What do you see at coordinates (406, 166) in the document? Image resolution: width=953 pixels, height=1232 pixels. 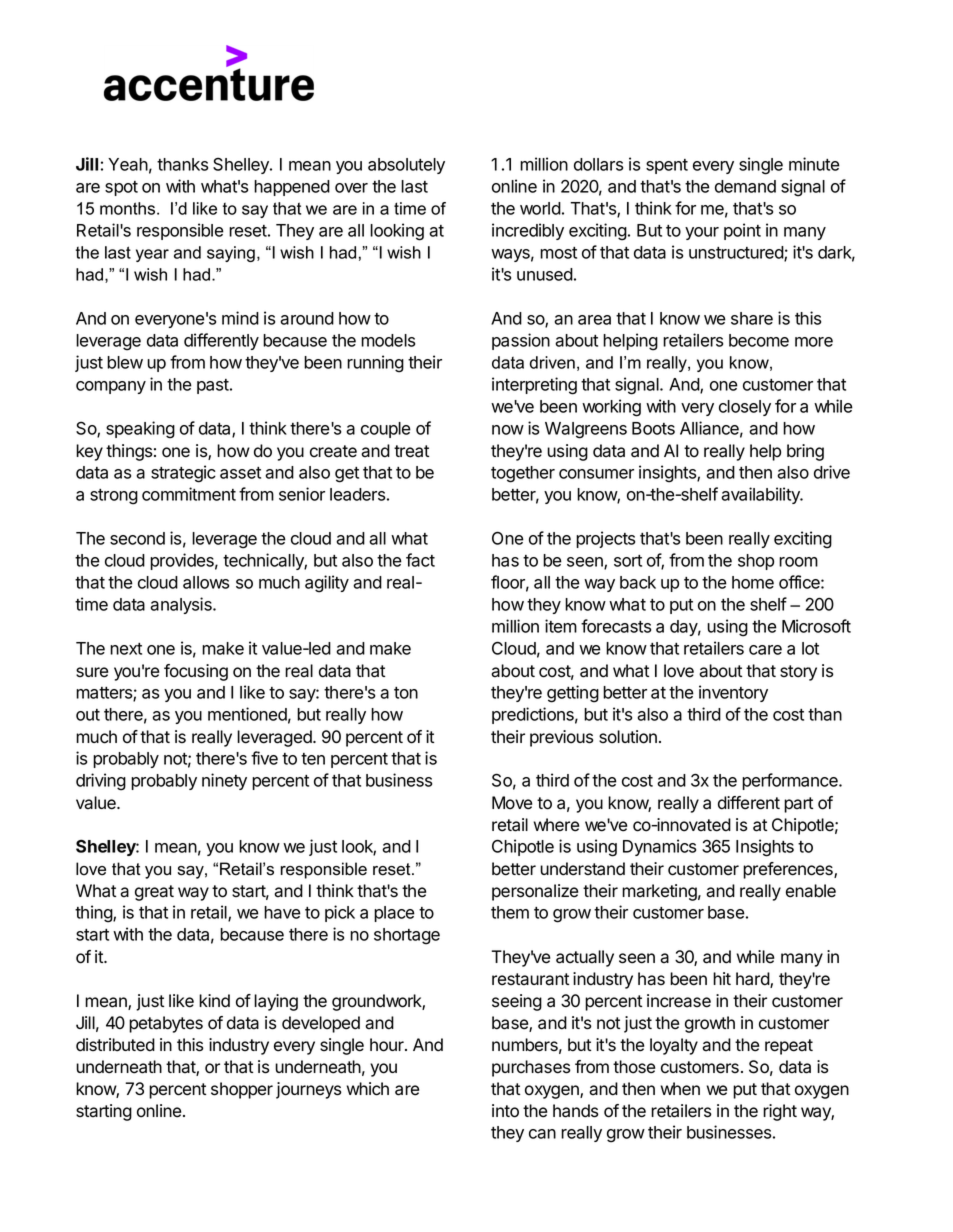 I see `absolutely` at bounding box center [406, 166].
